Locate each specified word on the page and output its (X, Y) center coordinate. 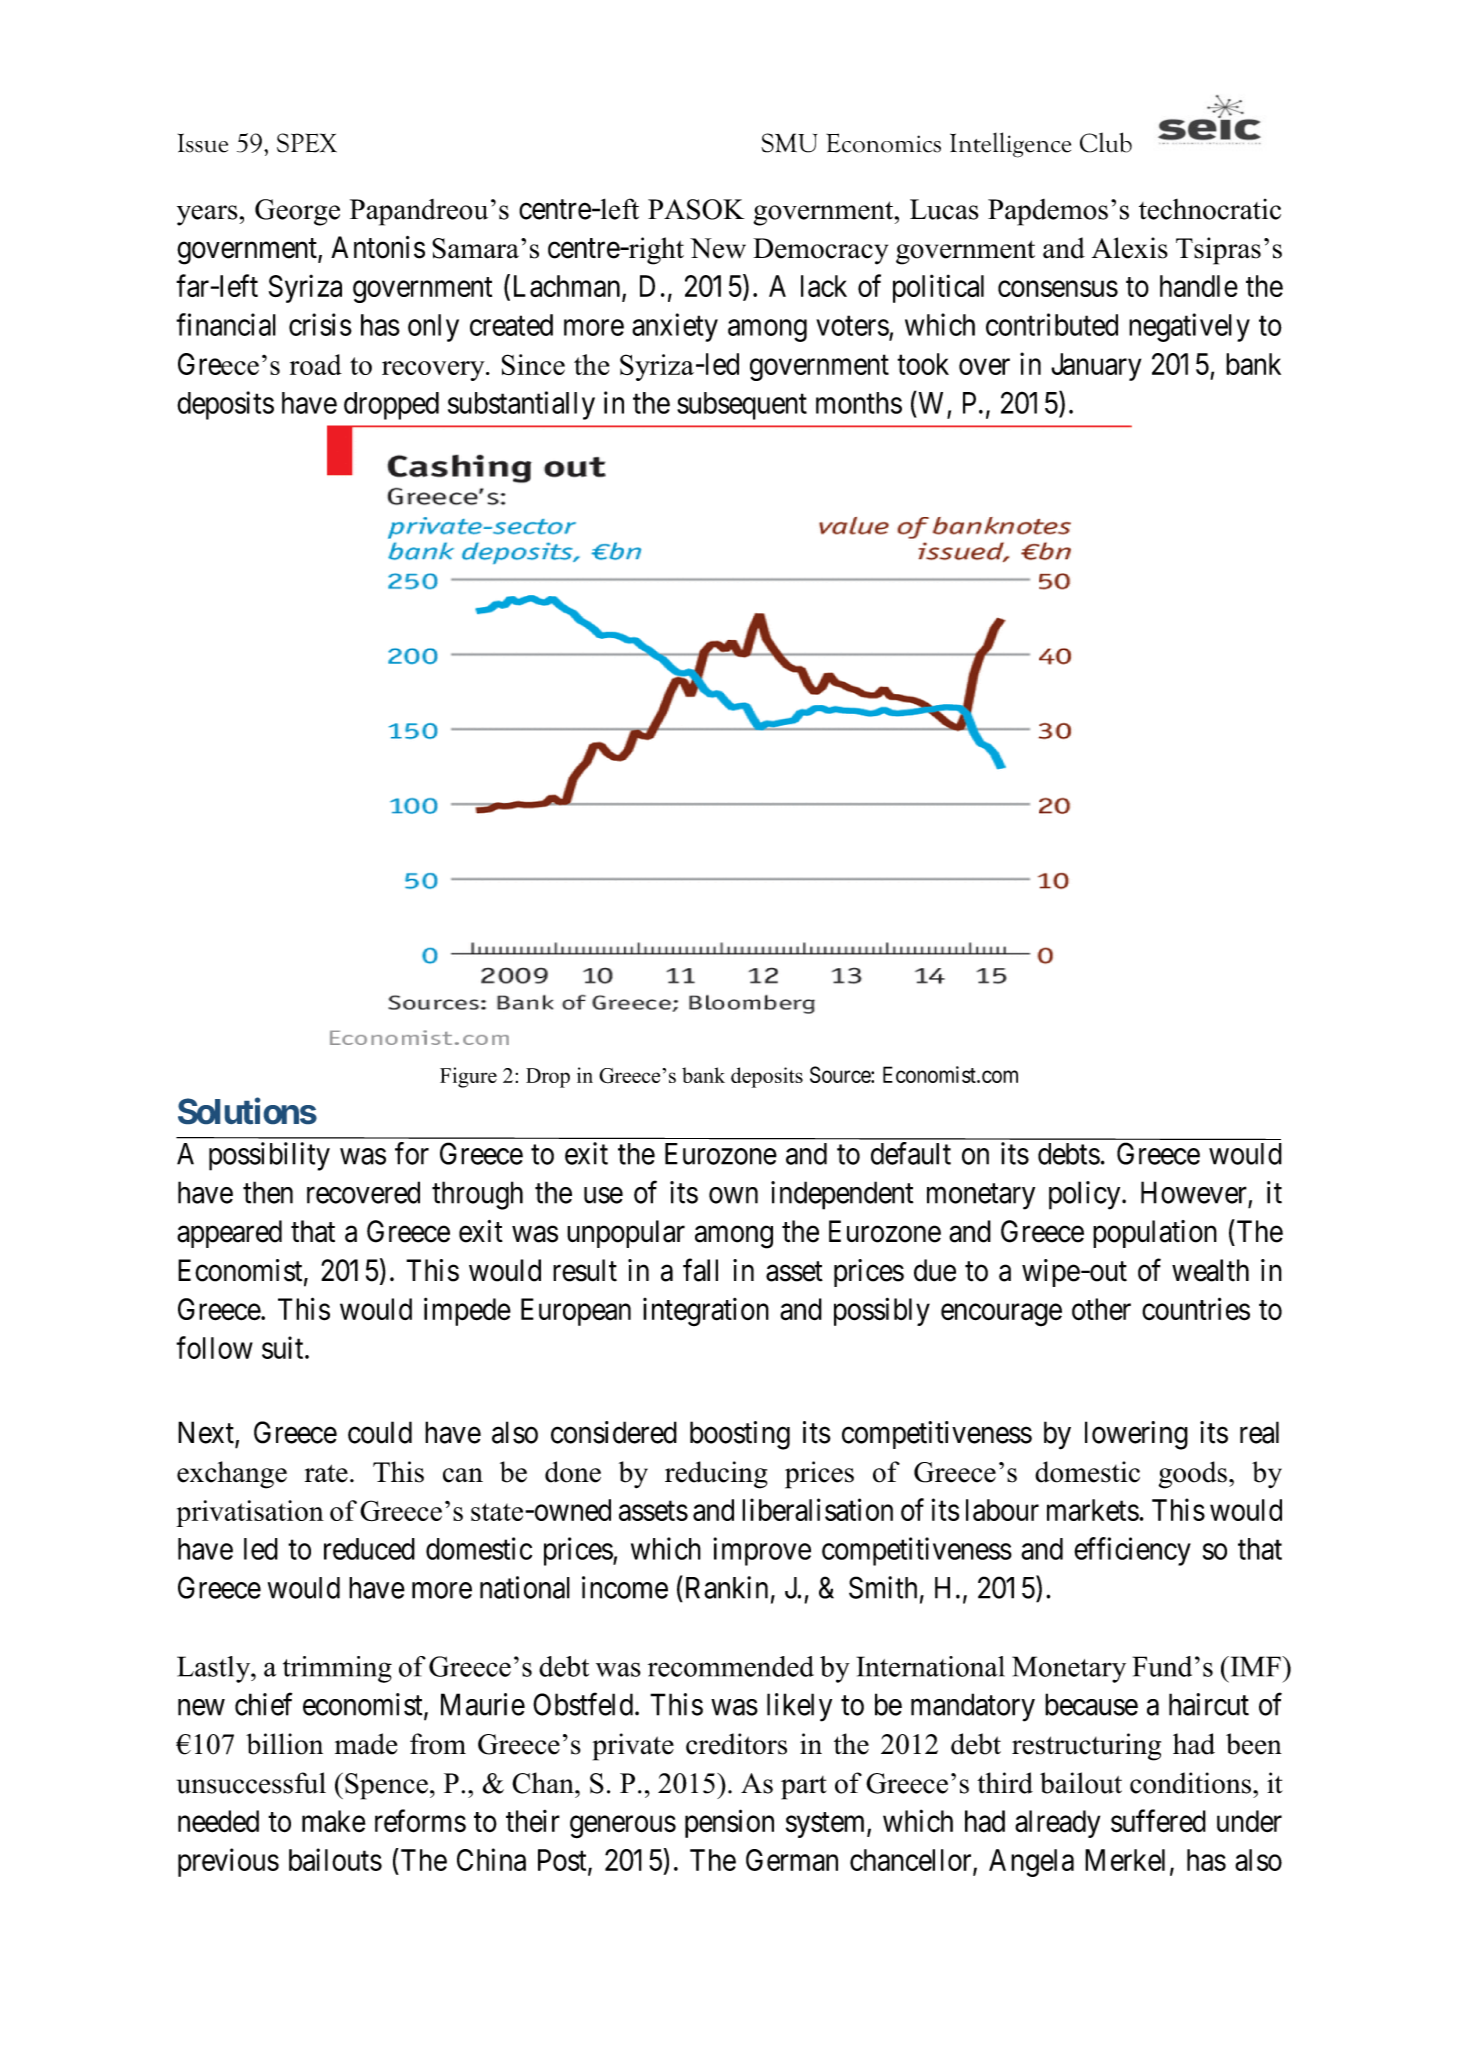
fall (700, 1270)
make (334, 1821)
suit (284, 1347)
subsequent (742, 406)
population (1155, 1234)
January (1096, 367)
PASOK (696, 209)
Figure (468, 1077)
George (297, 212)
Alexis (1130, 248)
